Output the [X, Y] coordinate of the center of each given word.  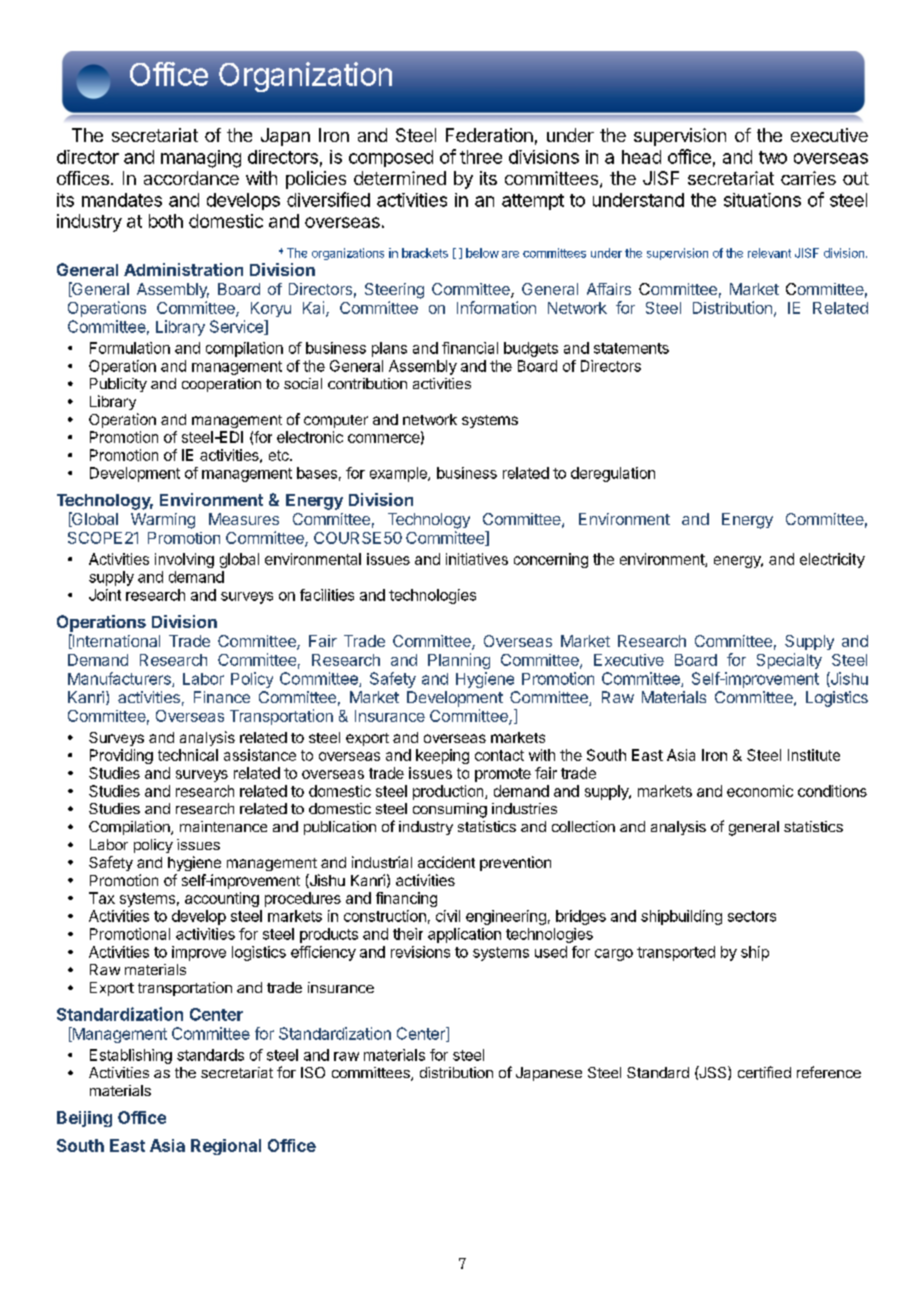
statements [631, 348]
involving [184, 560]
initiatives [477, 559]
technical [188, 755]
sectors [752, 916]
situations [762, 200]
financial [470, 348]
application [464, 935]
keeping [442, 756]
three [481, 157]
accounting [222, 899]
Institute [814, 755]
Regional [226, 1147]
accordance [191, 178]
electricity [832, 560]
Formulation [130, 348]
